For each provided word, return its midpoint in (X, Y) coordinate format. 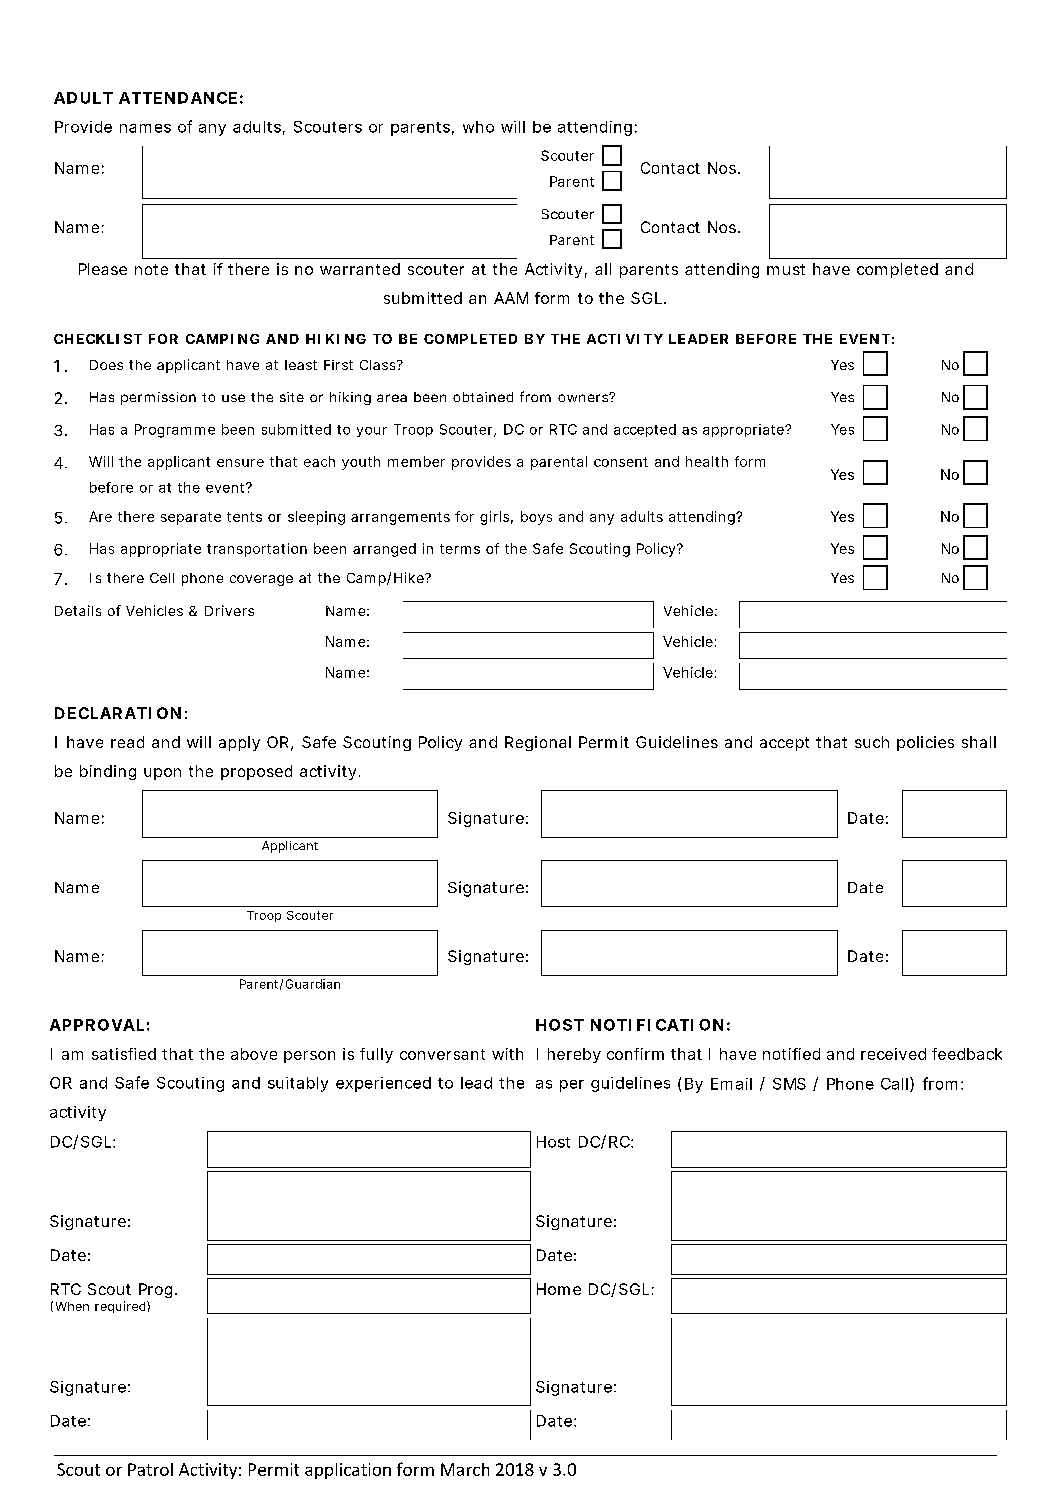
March (465, 1469)
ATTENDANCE (178, 98)
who (478, 127)
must (786, 269)
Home (559, 1289)
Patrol (150, 1469)
